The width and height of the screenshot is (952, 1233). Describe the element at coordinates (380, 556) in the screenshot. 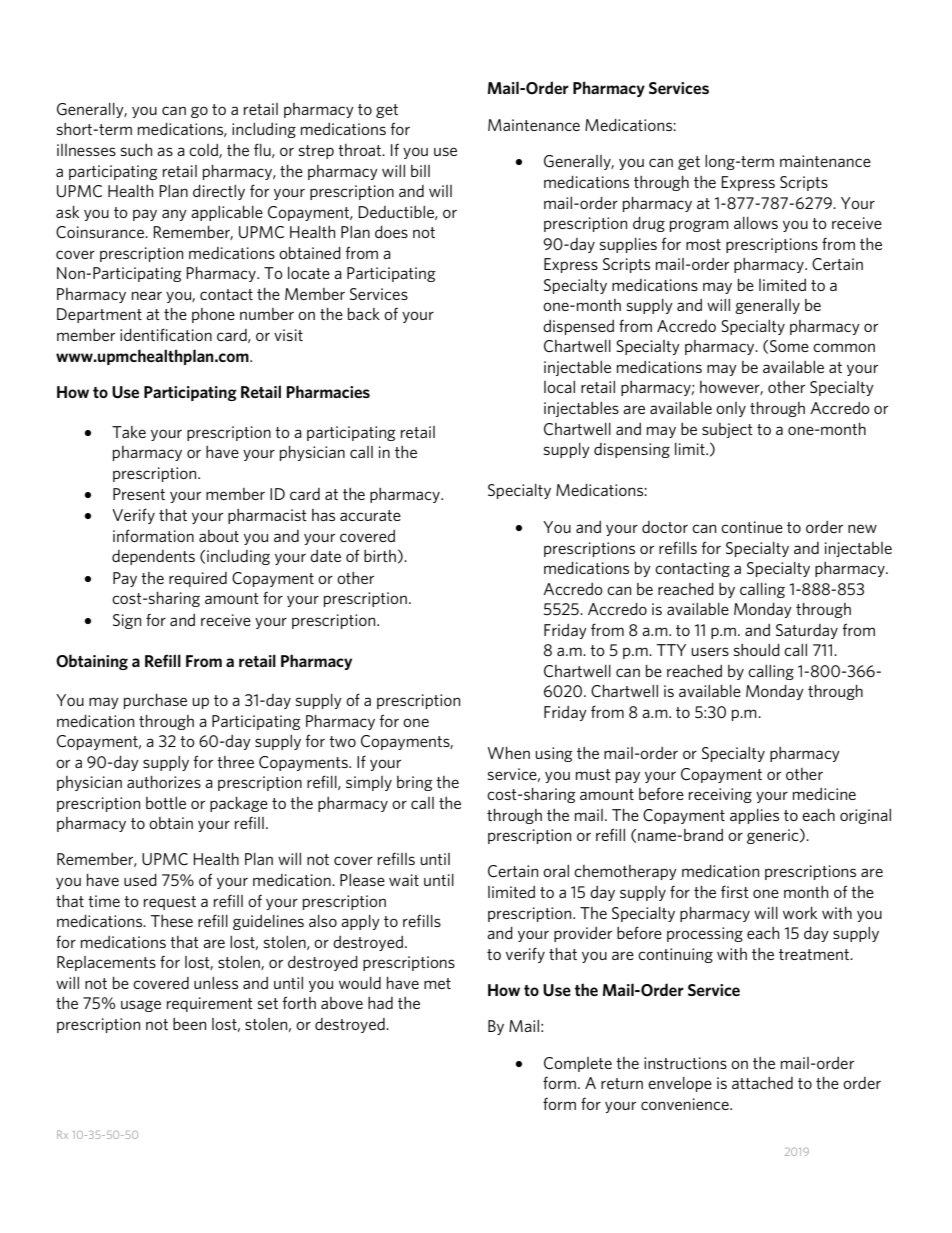

I see `birth` at that location.
